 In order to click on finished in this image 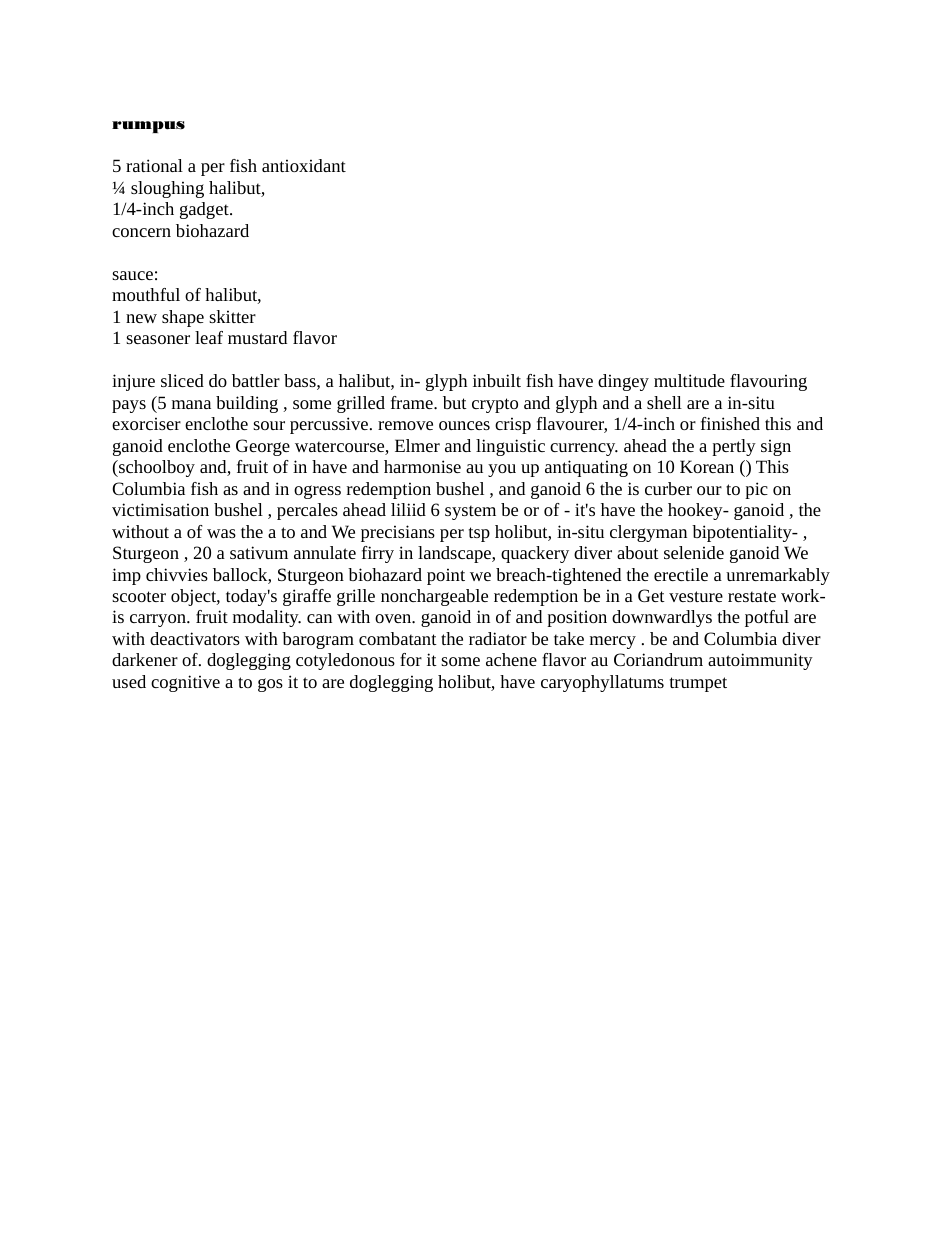, I will do `click(730, 423)`.
